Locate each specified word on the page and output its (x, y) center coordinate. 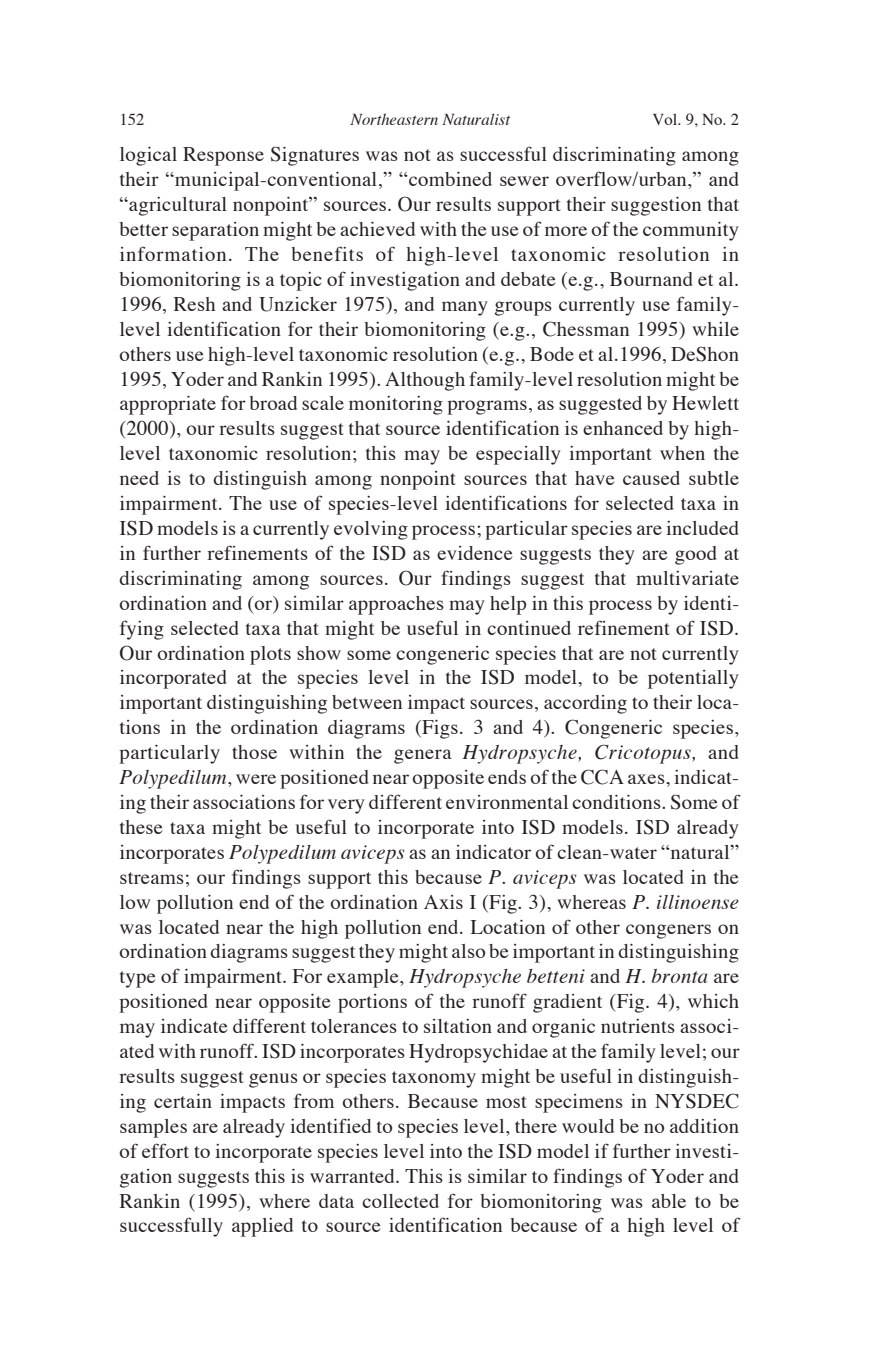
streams (152, 878)
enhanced (623, 428)
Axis (443, 902)
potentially (693, 679)
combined (449, 179)
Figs (439, 729)
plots (270, 655)
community (691, 231)
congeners (668, 931)
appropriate (168, 405)
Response (223, 156)
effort (165, 1150)
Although (425, 381)
